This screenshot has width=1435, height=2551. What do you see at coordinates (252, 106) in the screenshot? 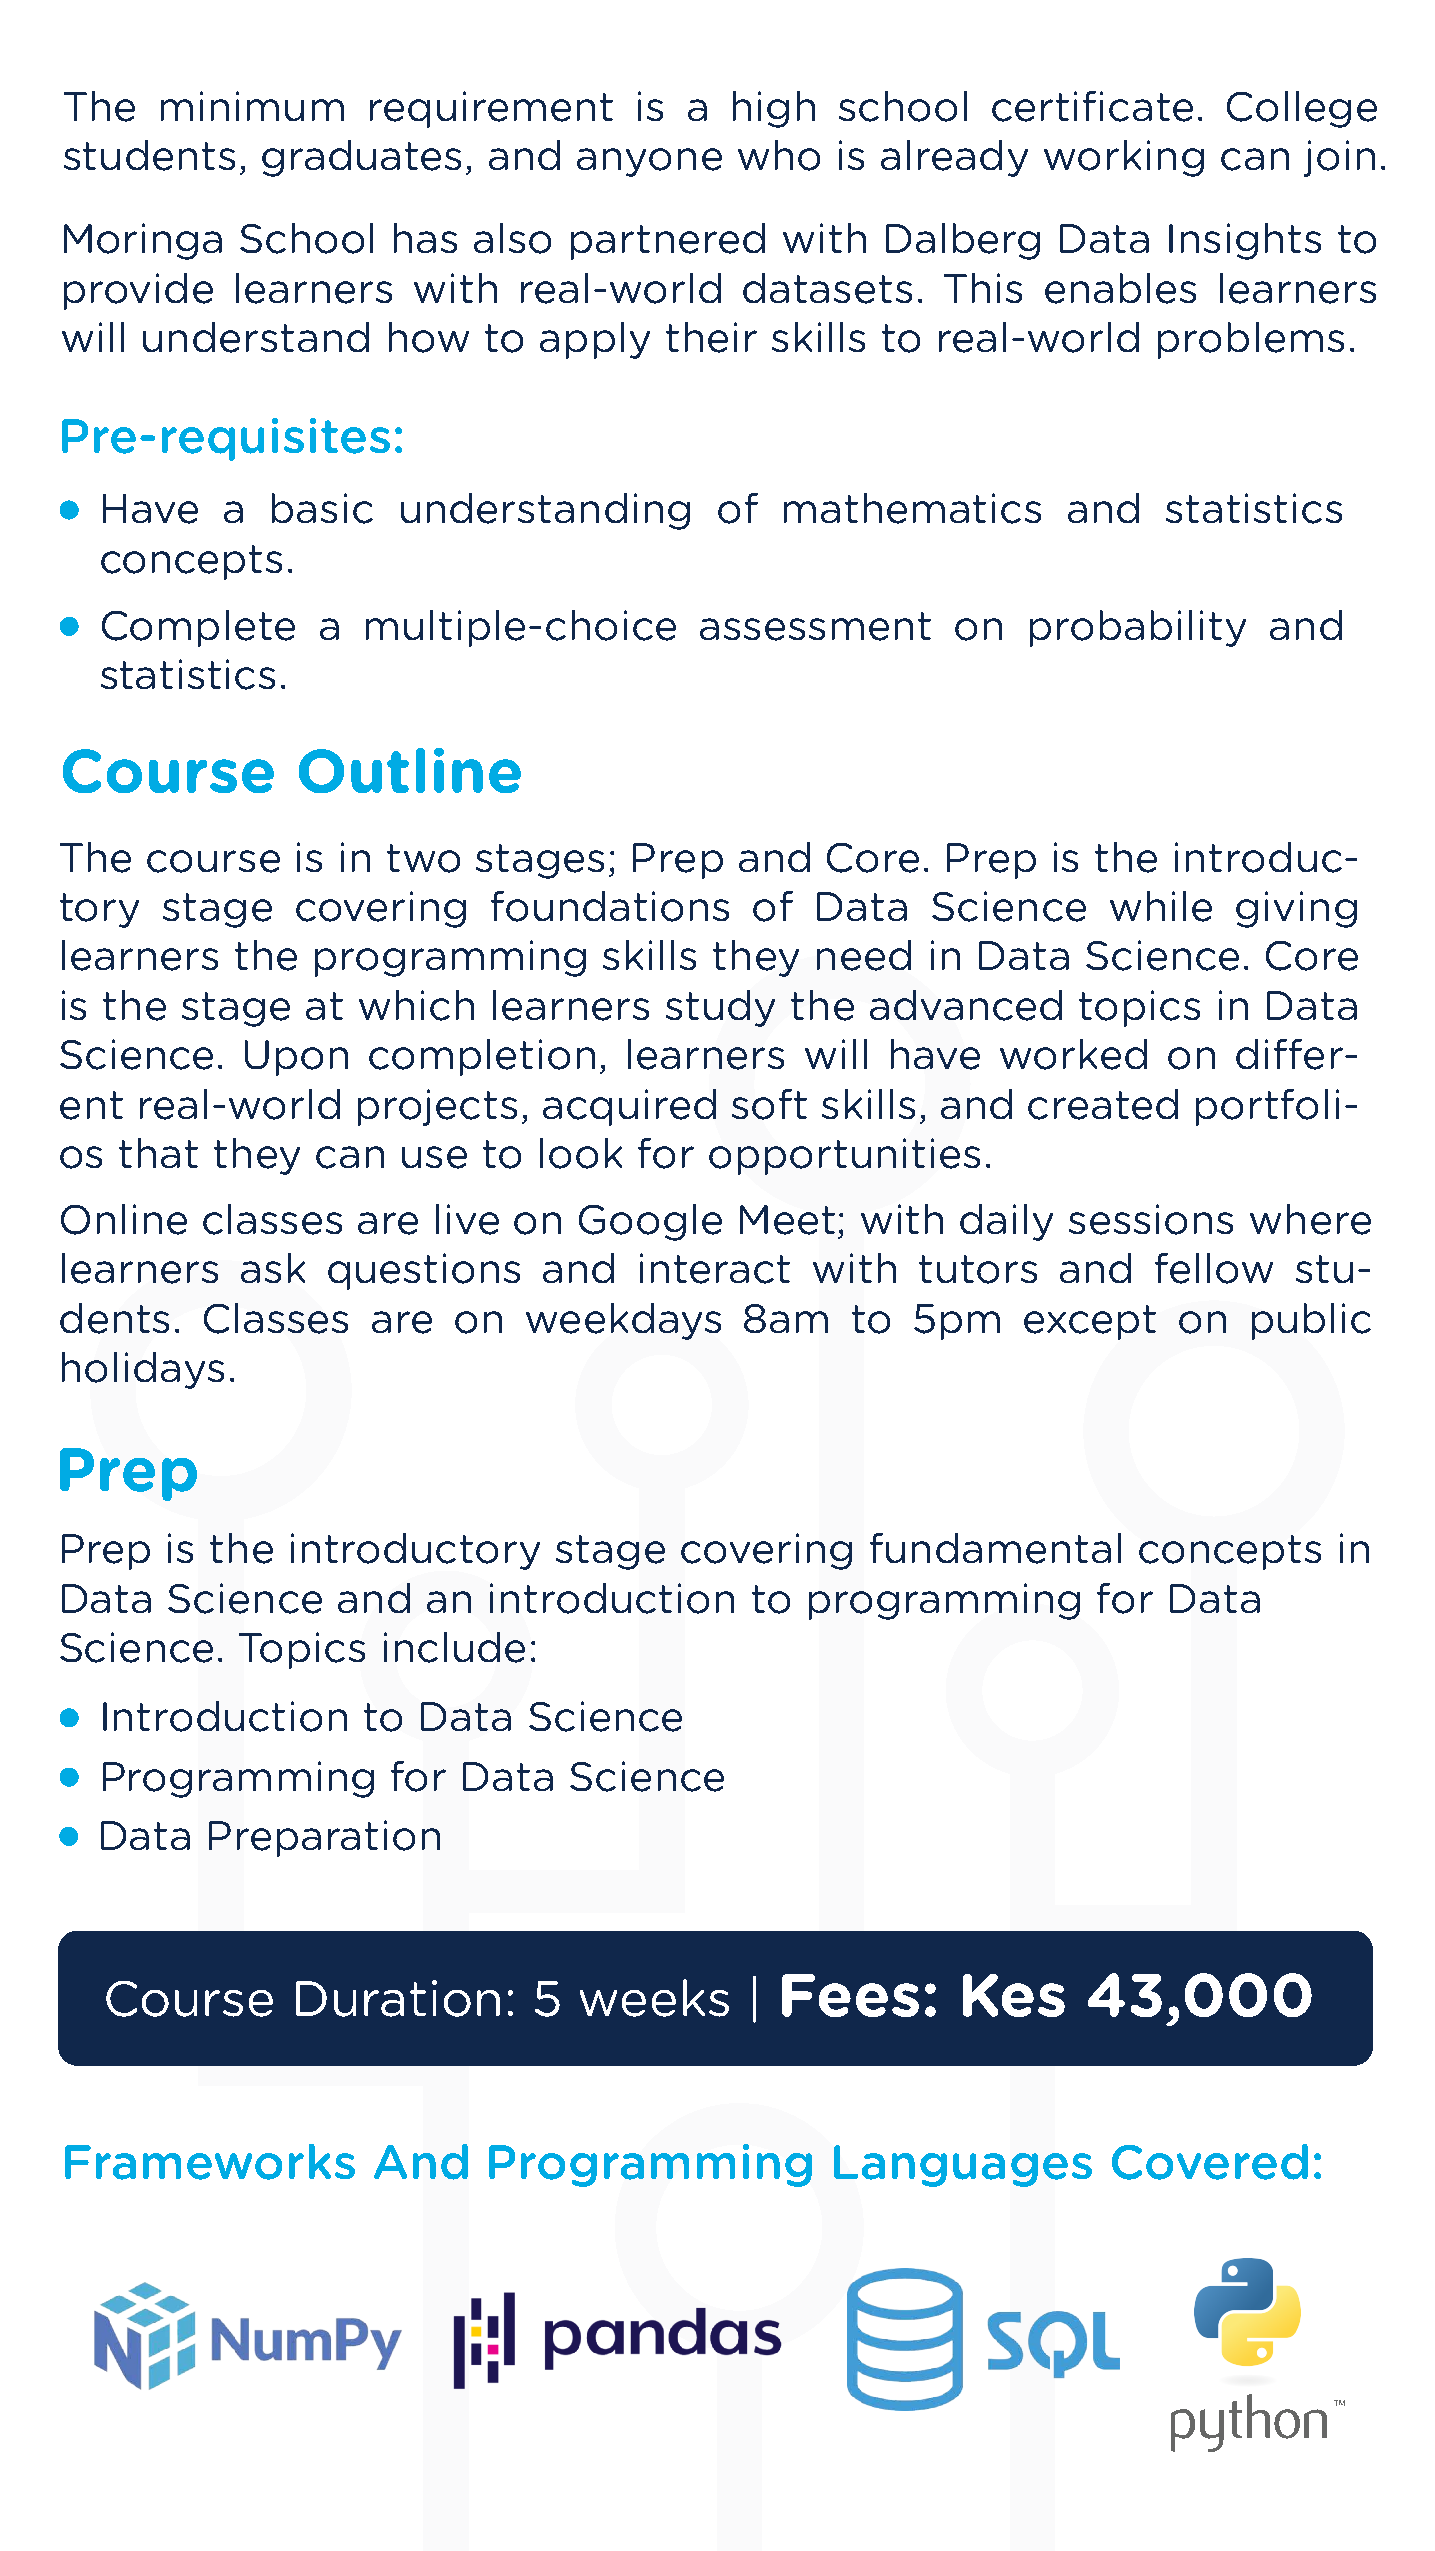
I see `minimum` at bounding box center [252, 106].
